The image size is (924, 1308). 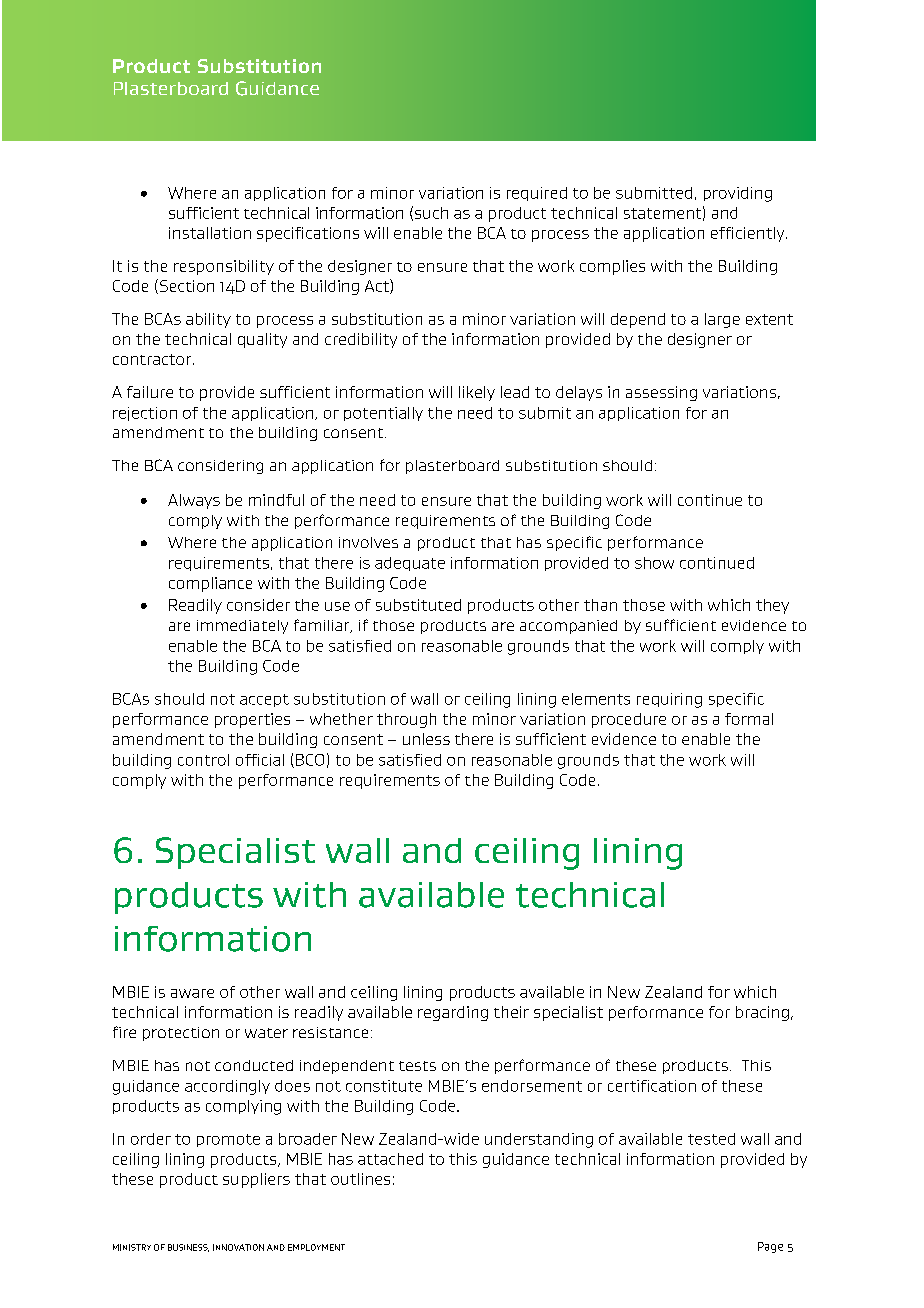 What do you see at coordinates (669, 700) in the screenshot?
I see `requiring` at bounding box center [669, 700].
